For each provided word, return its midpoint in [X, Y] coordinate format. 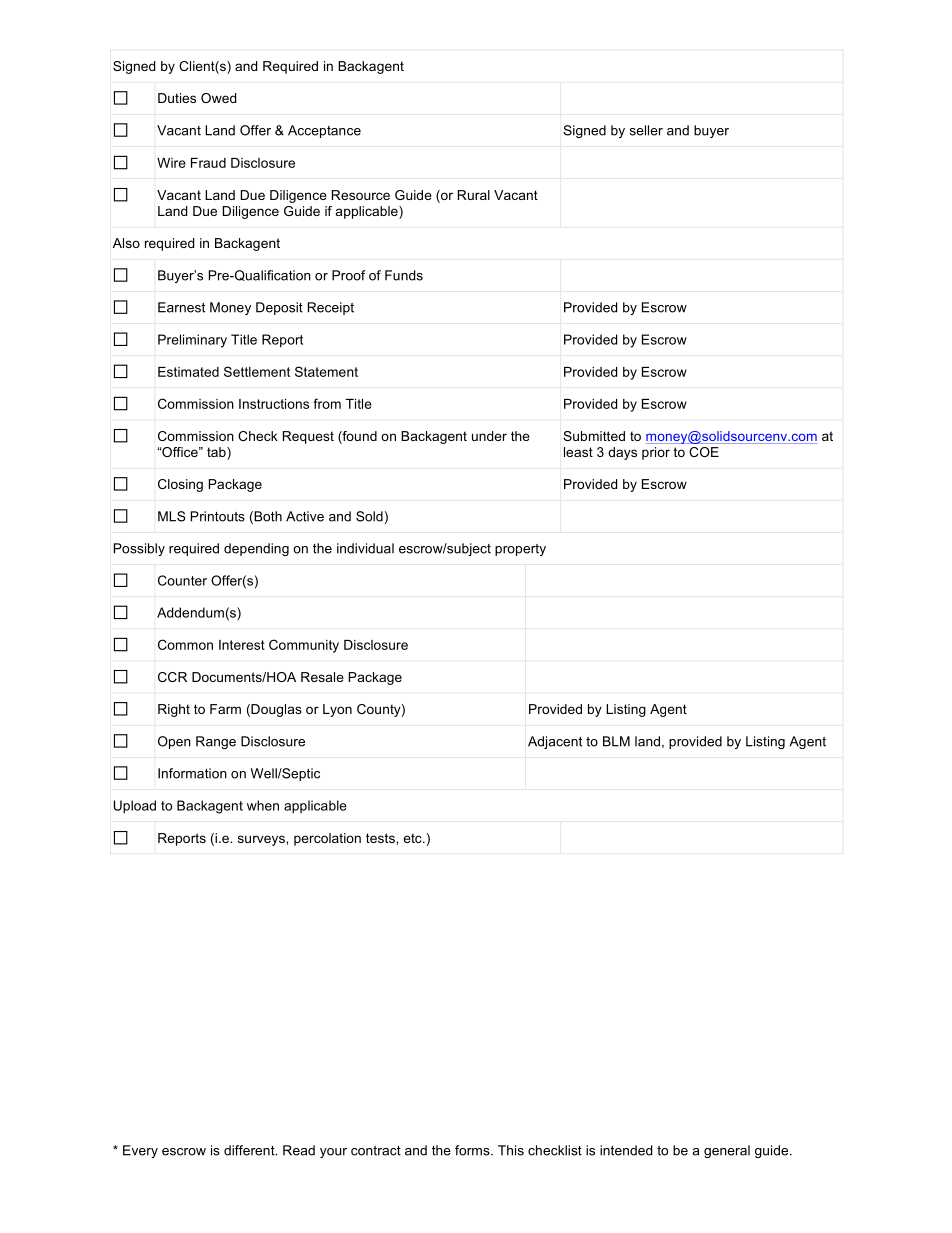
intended [626, 1150]
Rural [474, 195]
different [250, 1150]
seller [646, 130]
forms [473, 1150]
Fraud [208, 163]
